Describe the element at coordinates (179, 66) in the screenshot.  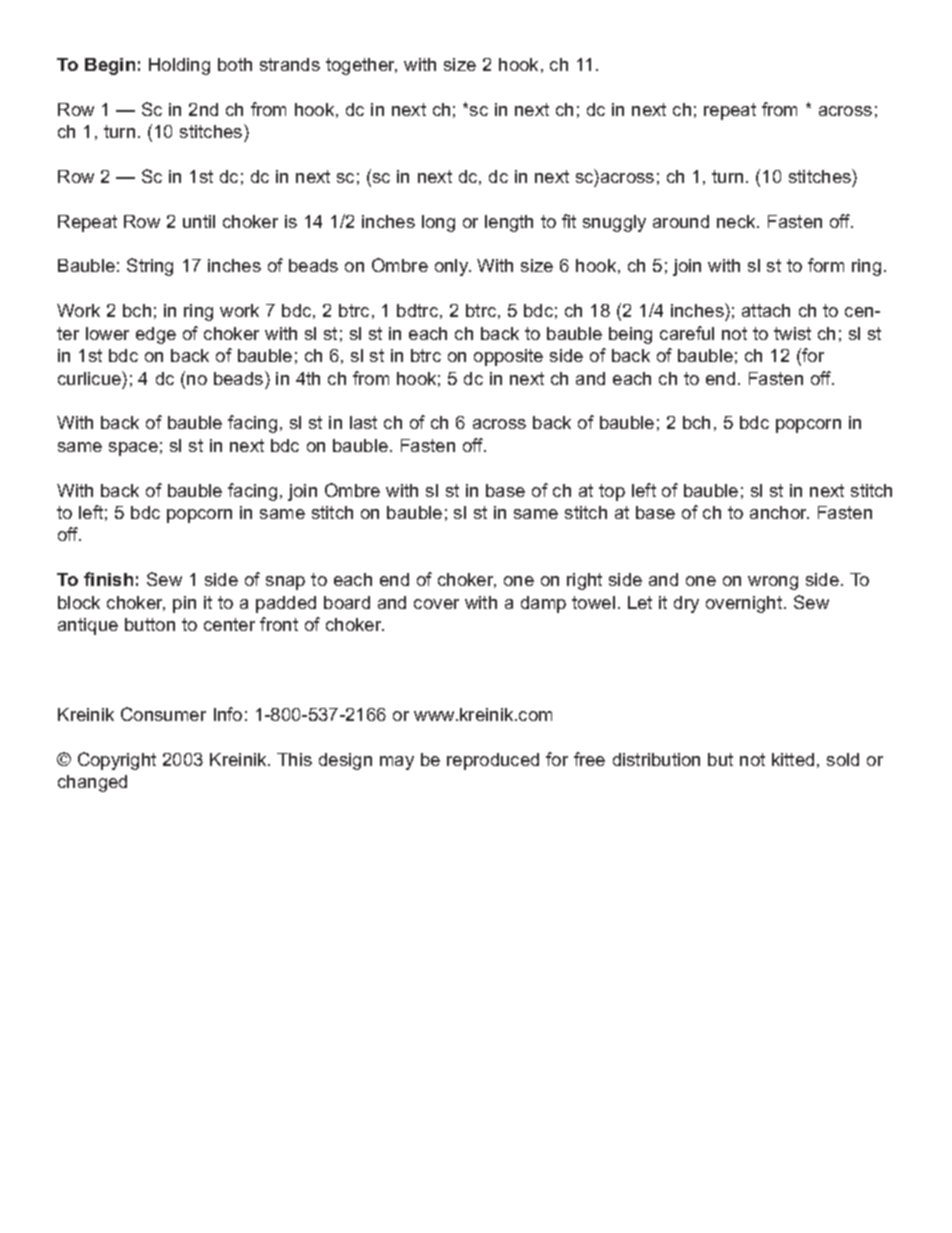
I see `Holding` at that location.
